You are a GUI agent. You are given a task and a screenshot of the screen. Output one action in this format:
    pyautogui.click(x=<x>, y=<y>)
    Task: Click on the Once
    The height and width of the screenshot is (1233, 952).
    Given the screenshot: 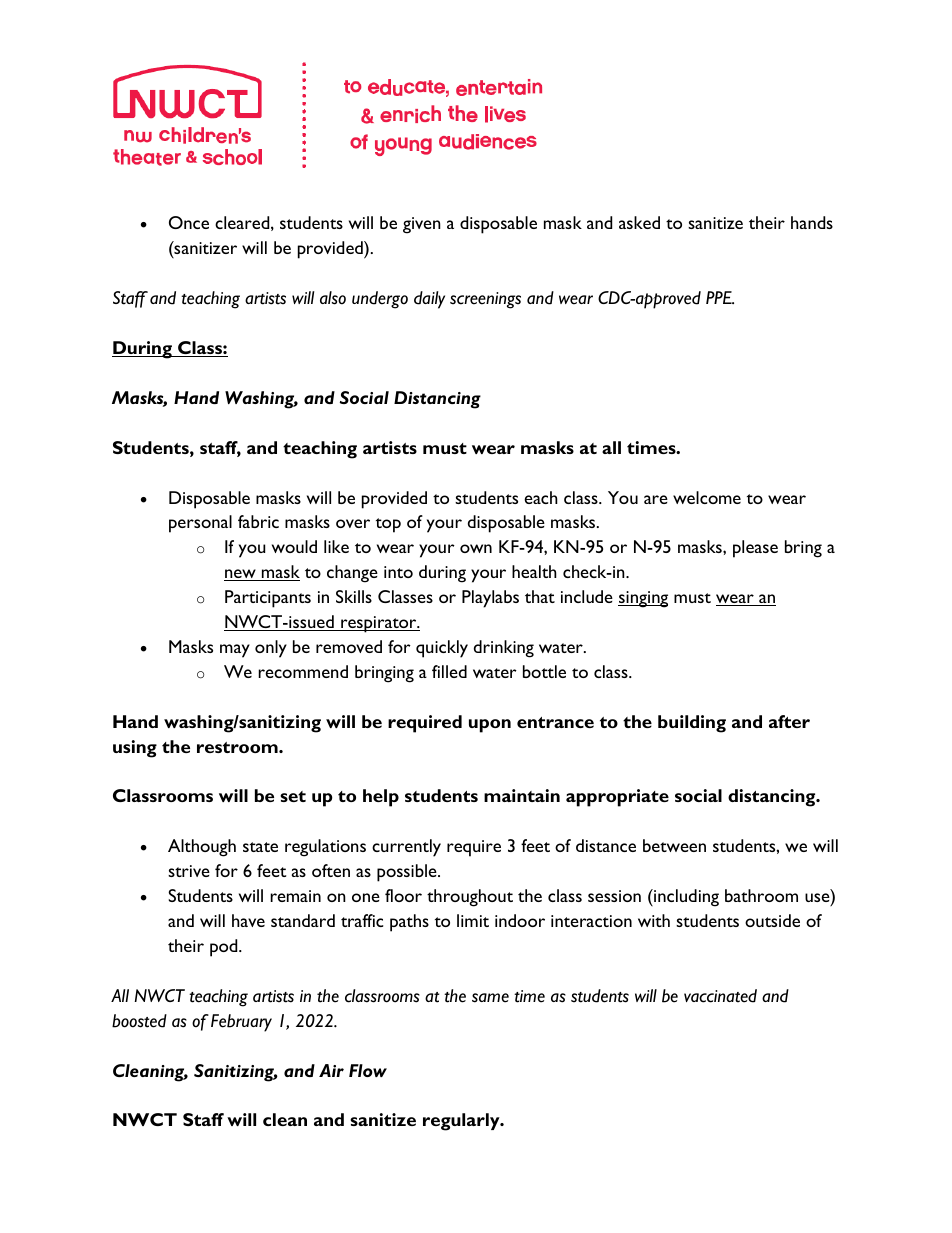 What is the action you would take?
    pyautogui.click(x=189, y=222)
